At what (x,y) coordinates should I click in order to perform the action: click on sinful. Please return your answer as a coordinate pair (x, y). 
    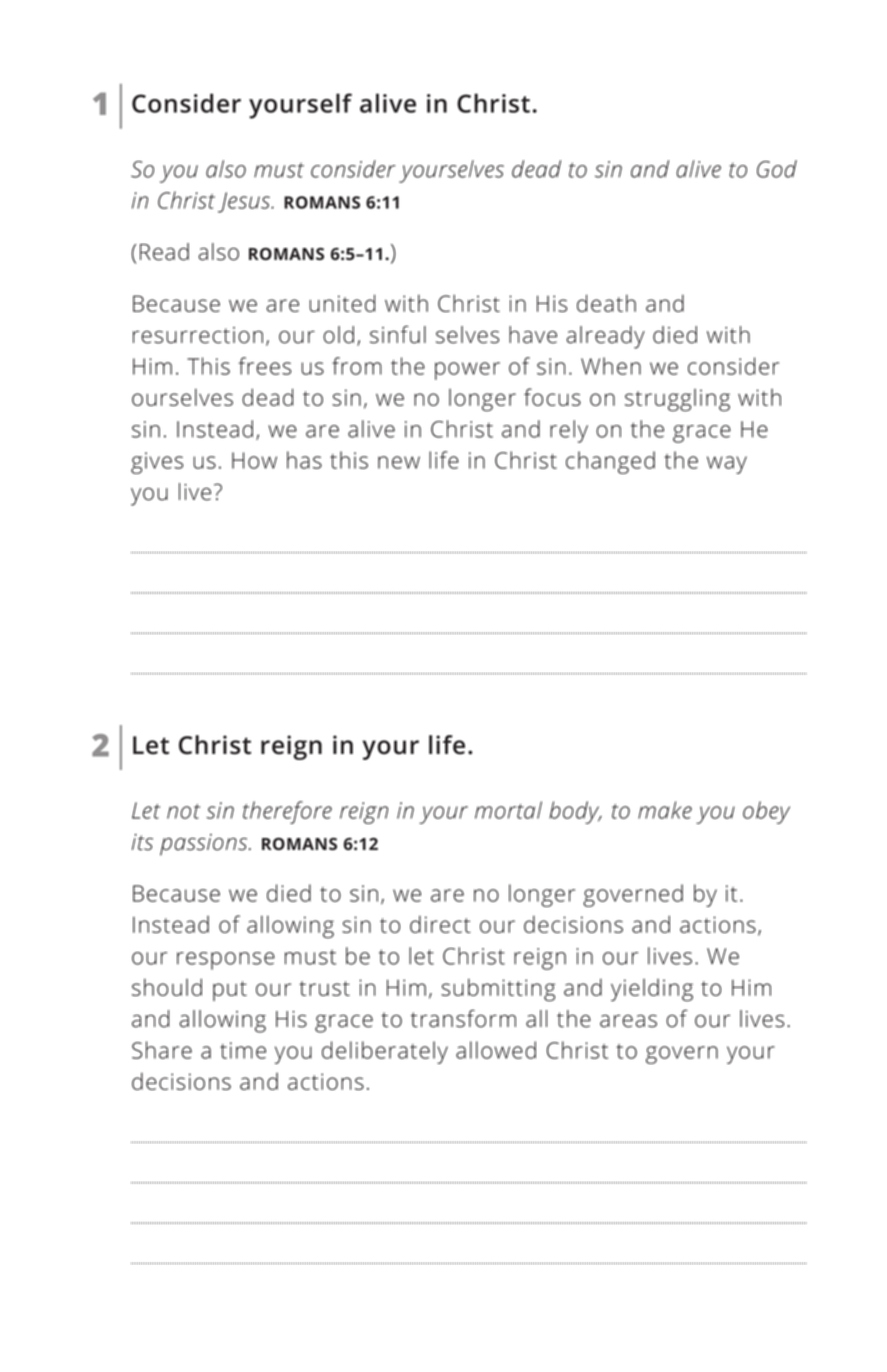
    Looking at the image, I should click on (398, 334).
